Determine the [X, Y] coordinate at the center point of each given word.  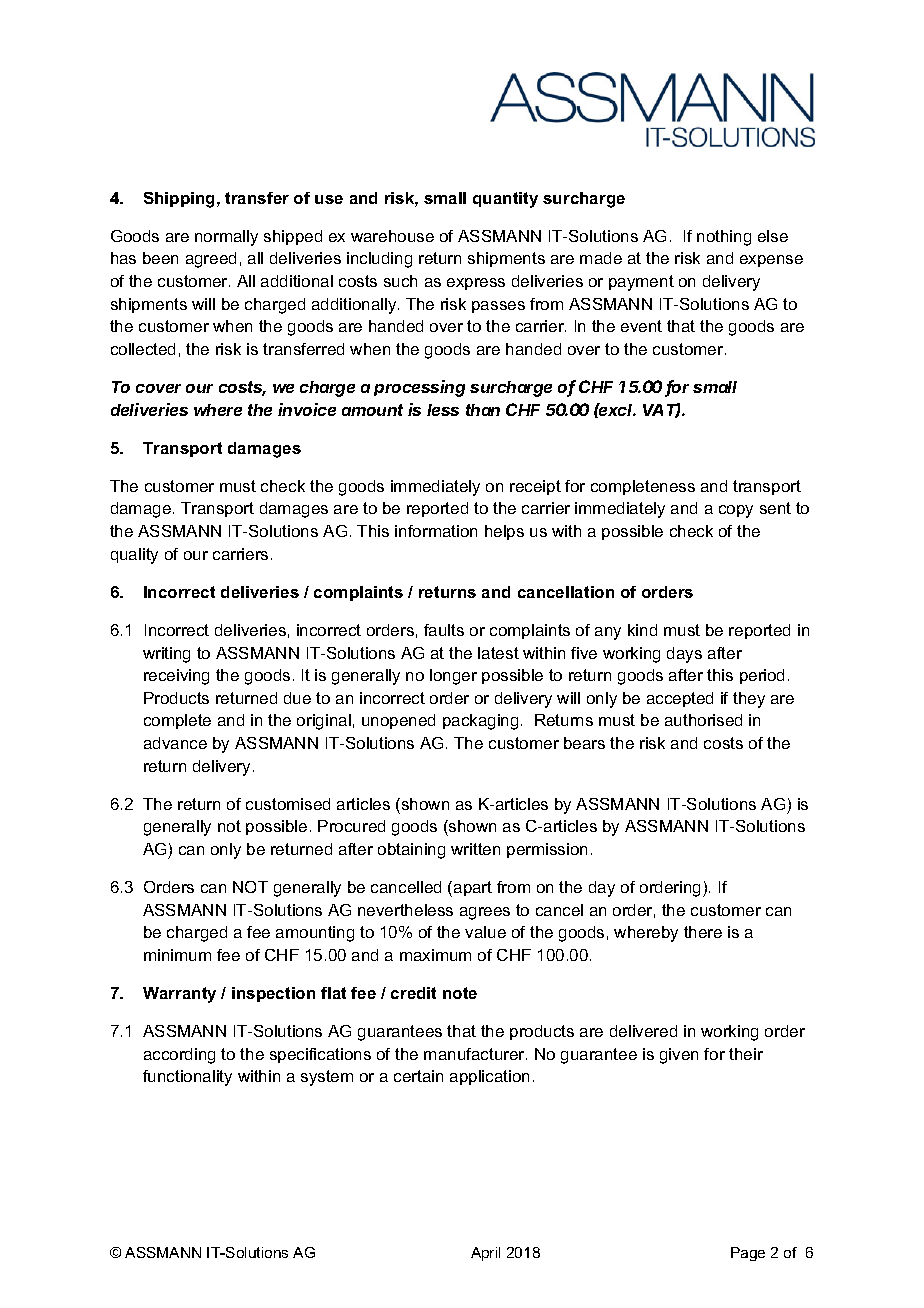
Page [748, 1254]
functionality [187, 1078]
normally [226, 238]
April [485, 1254]
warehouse [392, 236]
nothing [724, 238]
